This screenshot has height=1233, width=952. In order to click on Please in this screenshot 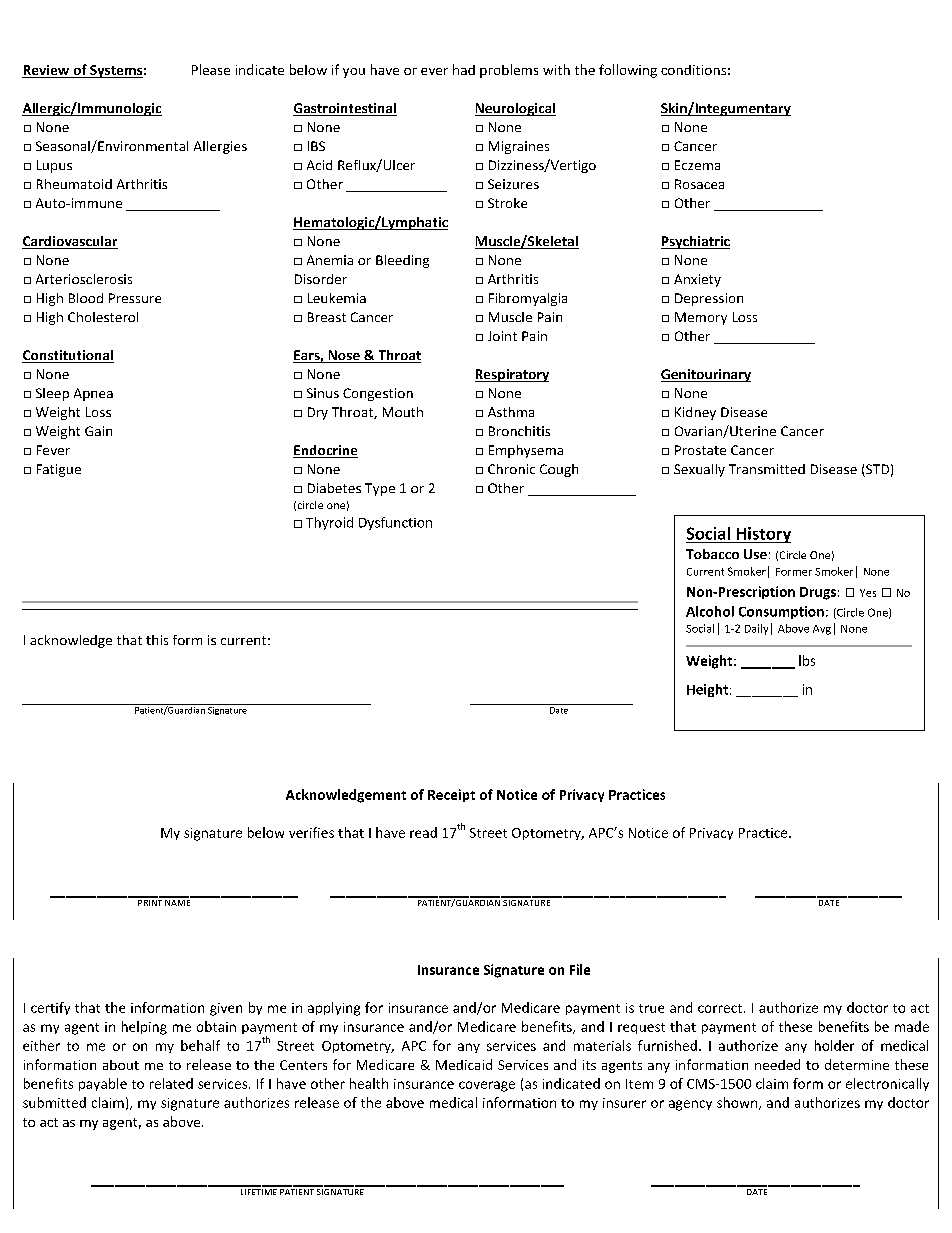, I will do `click(211, 69)`.
